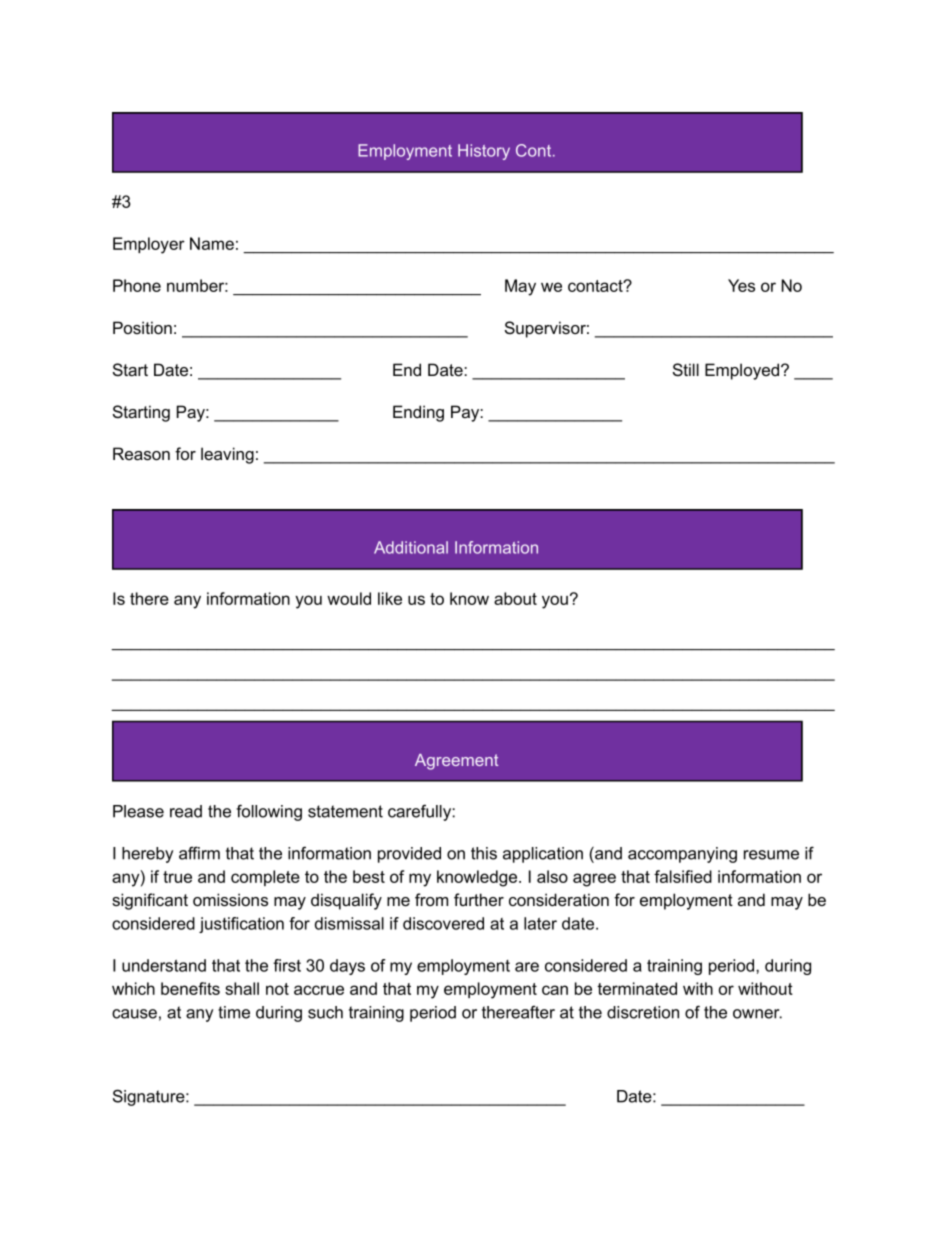 The image size is (952, 1233). Describe the element at coordinates (682, 855) in the page. I see `accompanying` at that location.
